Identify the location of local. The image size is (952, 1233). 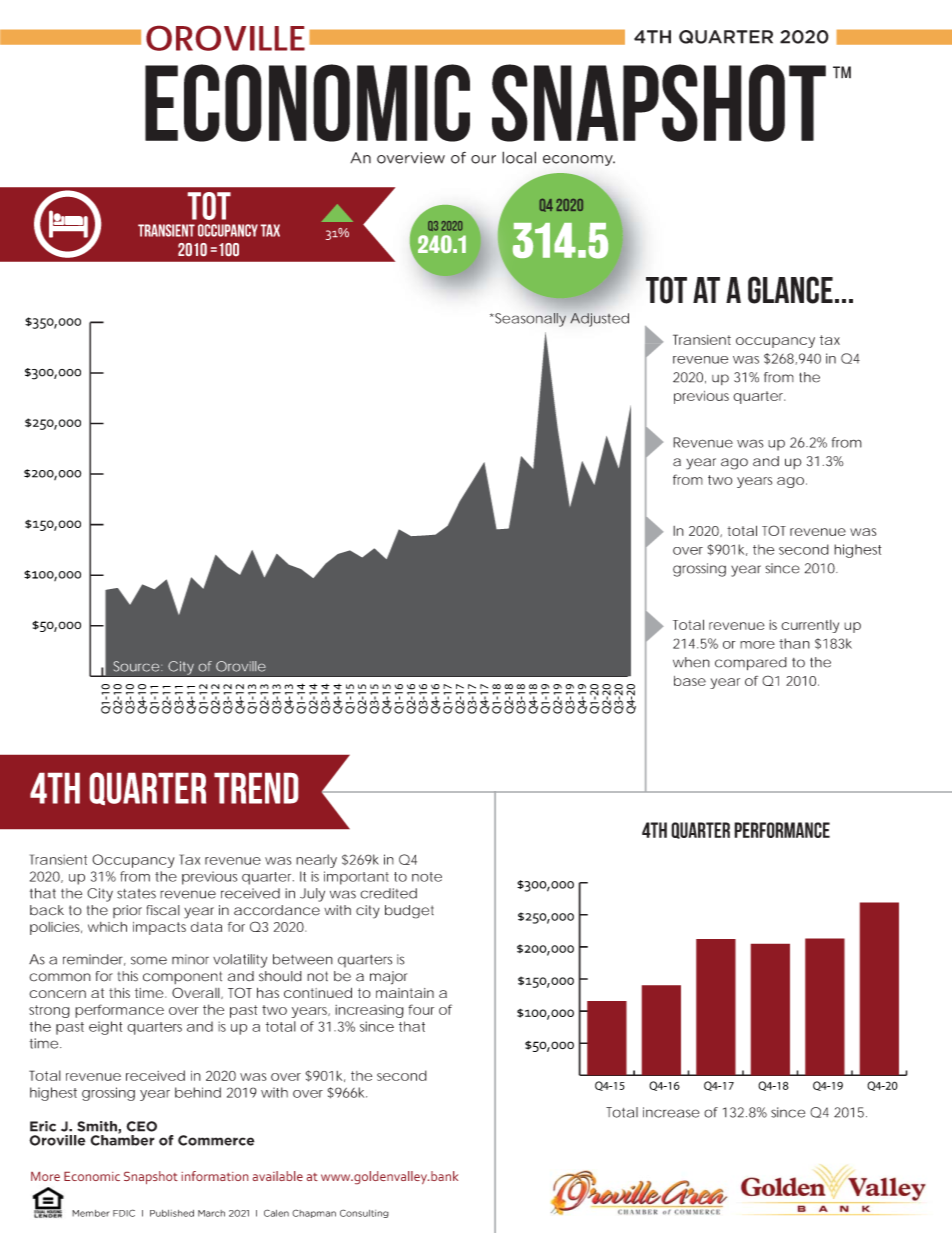
(519, 157).
